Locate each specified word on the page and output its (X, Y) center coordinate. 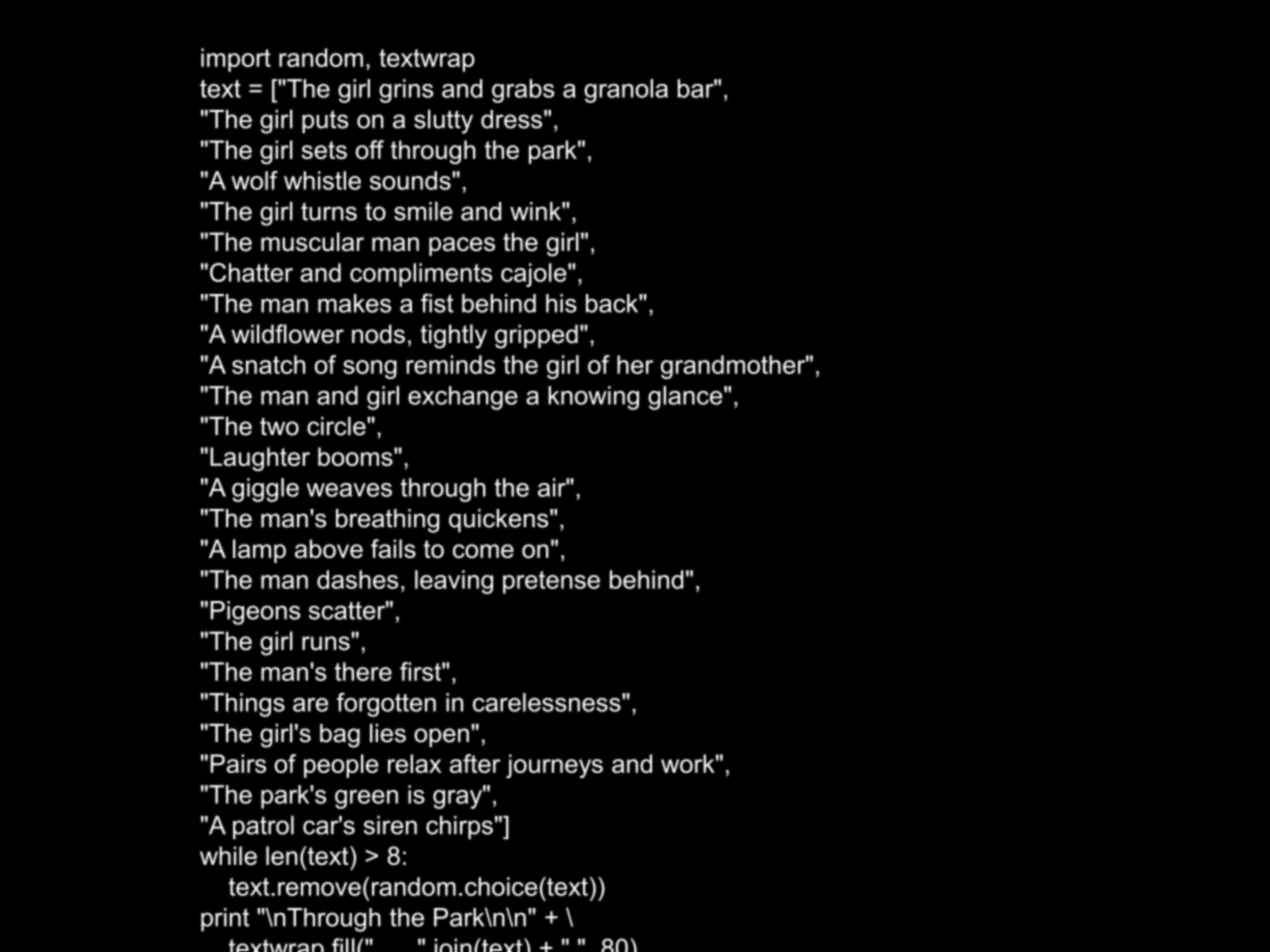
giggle (265, 490)
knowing (593, 398)
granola (626, 91)
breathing (387, 521)
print (225, 920)
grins (406, 91)
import (236, 60)
